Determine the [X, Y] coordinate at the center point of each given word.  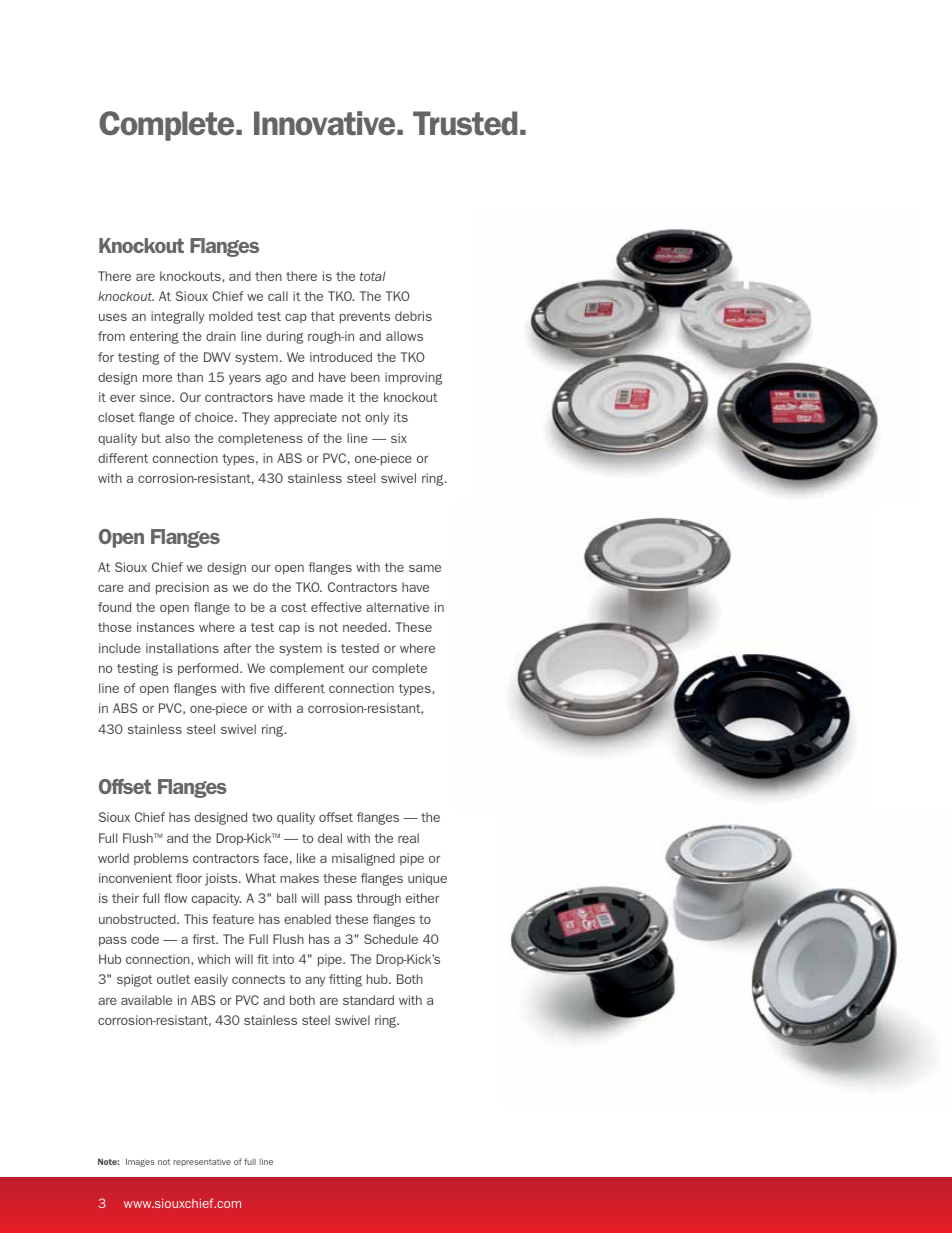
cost [294, 607]
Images [140, 1162]
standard [368, 1000]
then [268, 276]
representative [202, 1163]
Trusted [465, 123]
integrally [177, 317]
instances [165, 627]
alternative [397, 607]
